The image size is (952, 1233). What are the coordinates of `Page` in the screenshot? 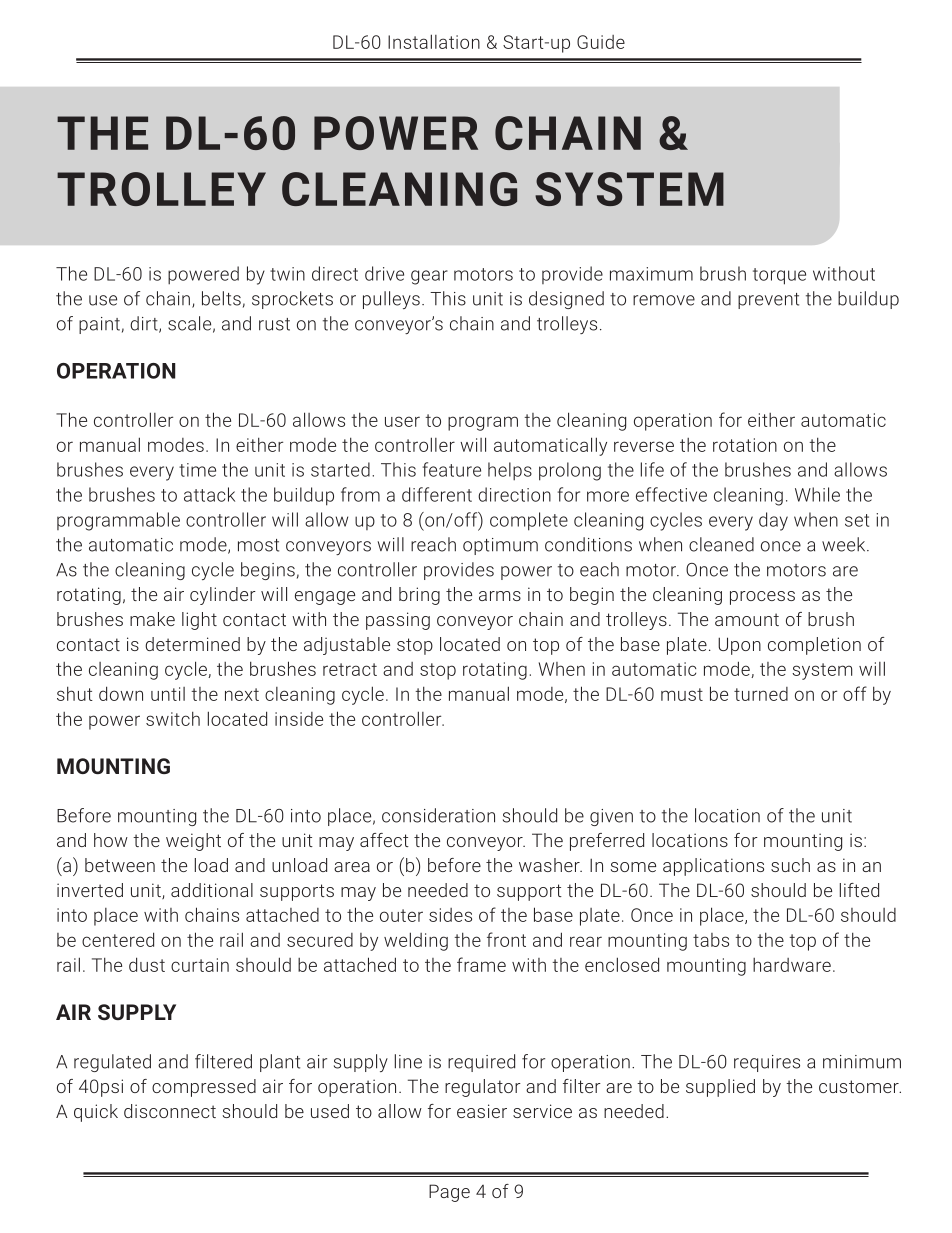 It's located at (449, 1193).
